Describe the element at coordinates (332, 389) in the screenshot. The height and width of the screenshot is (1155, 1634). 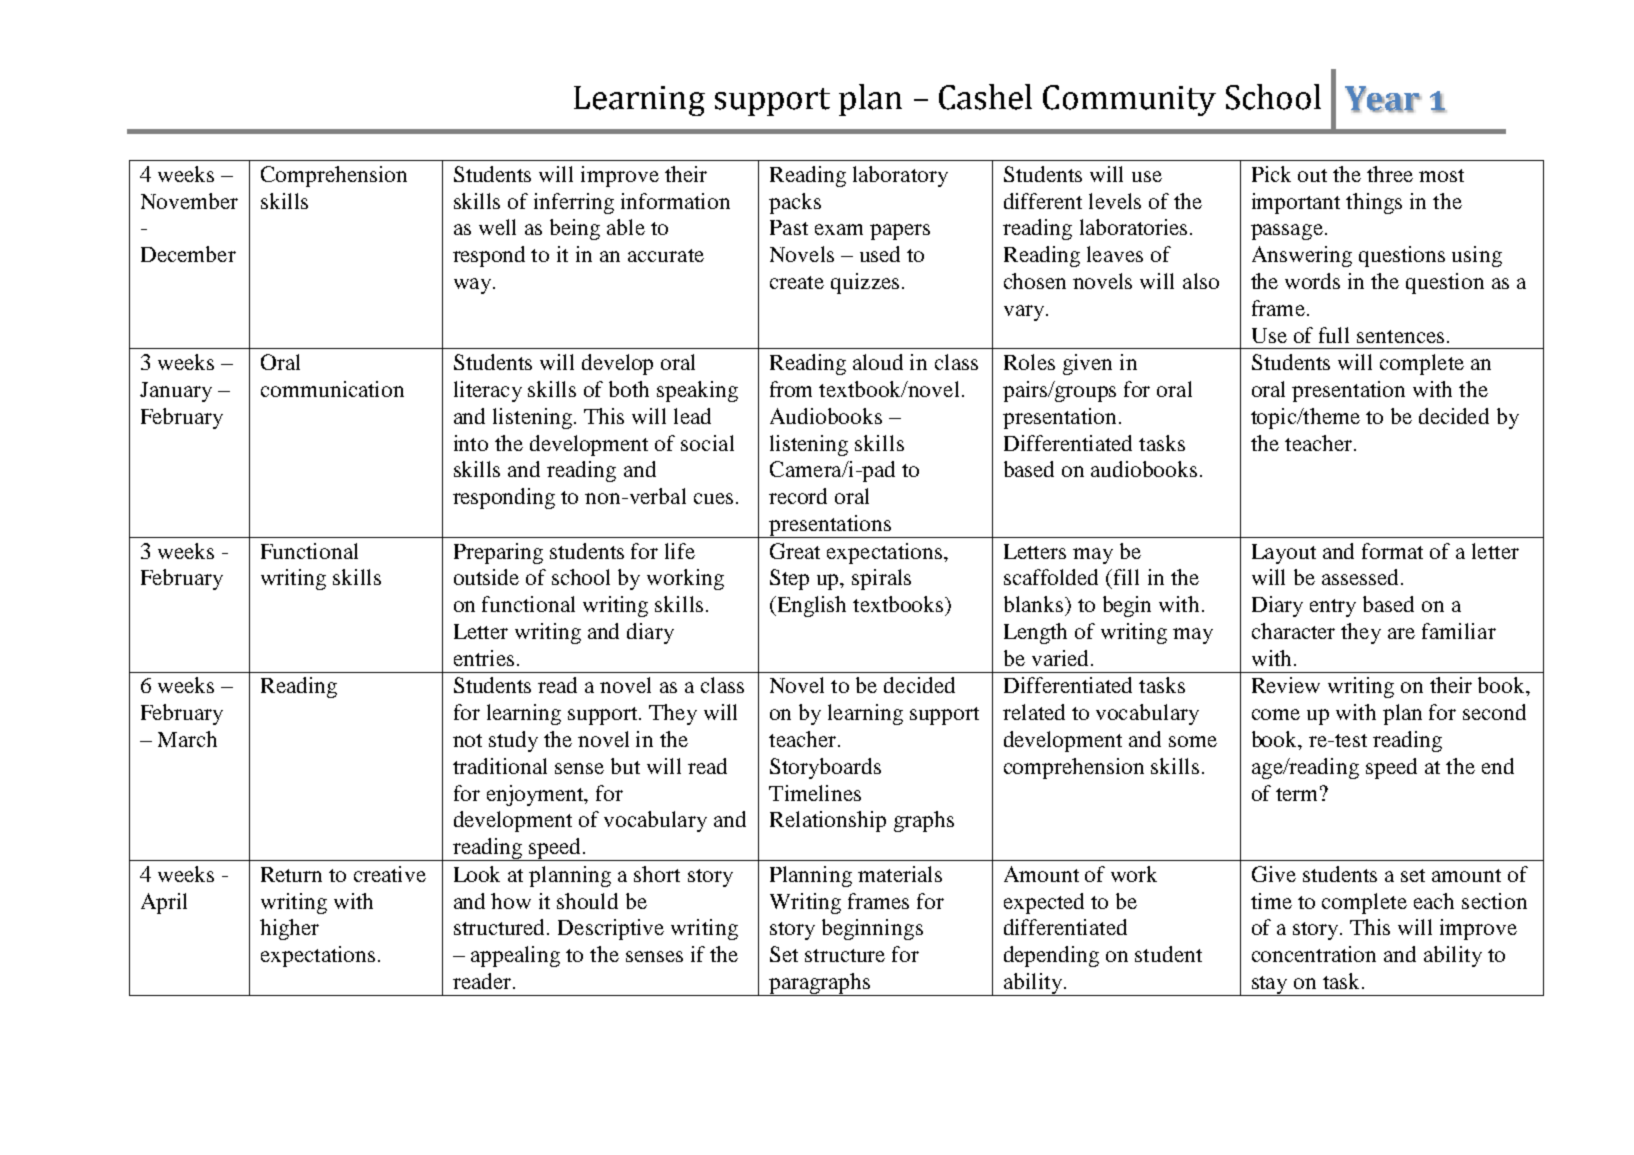
I see `communication` at that location.
